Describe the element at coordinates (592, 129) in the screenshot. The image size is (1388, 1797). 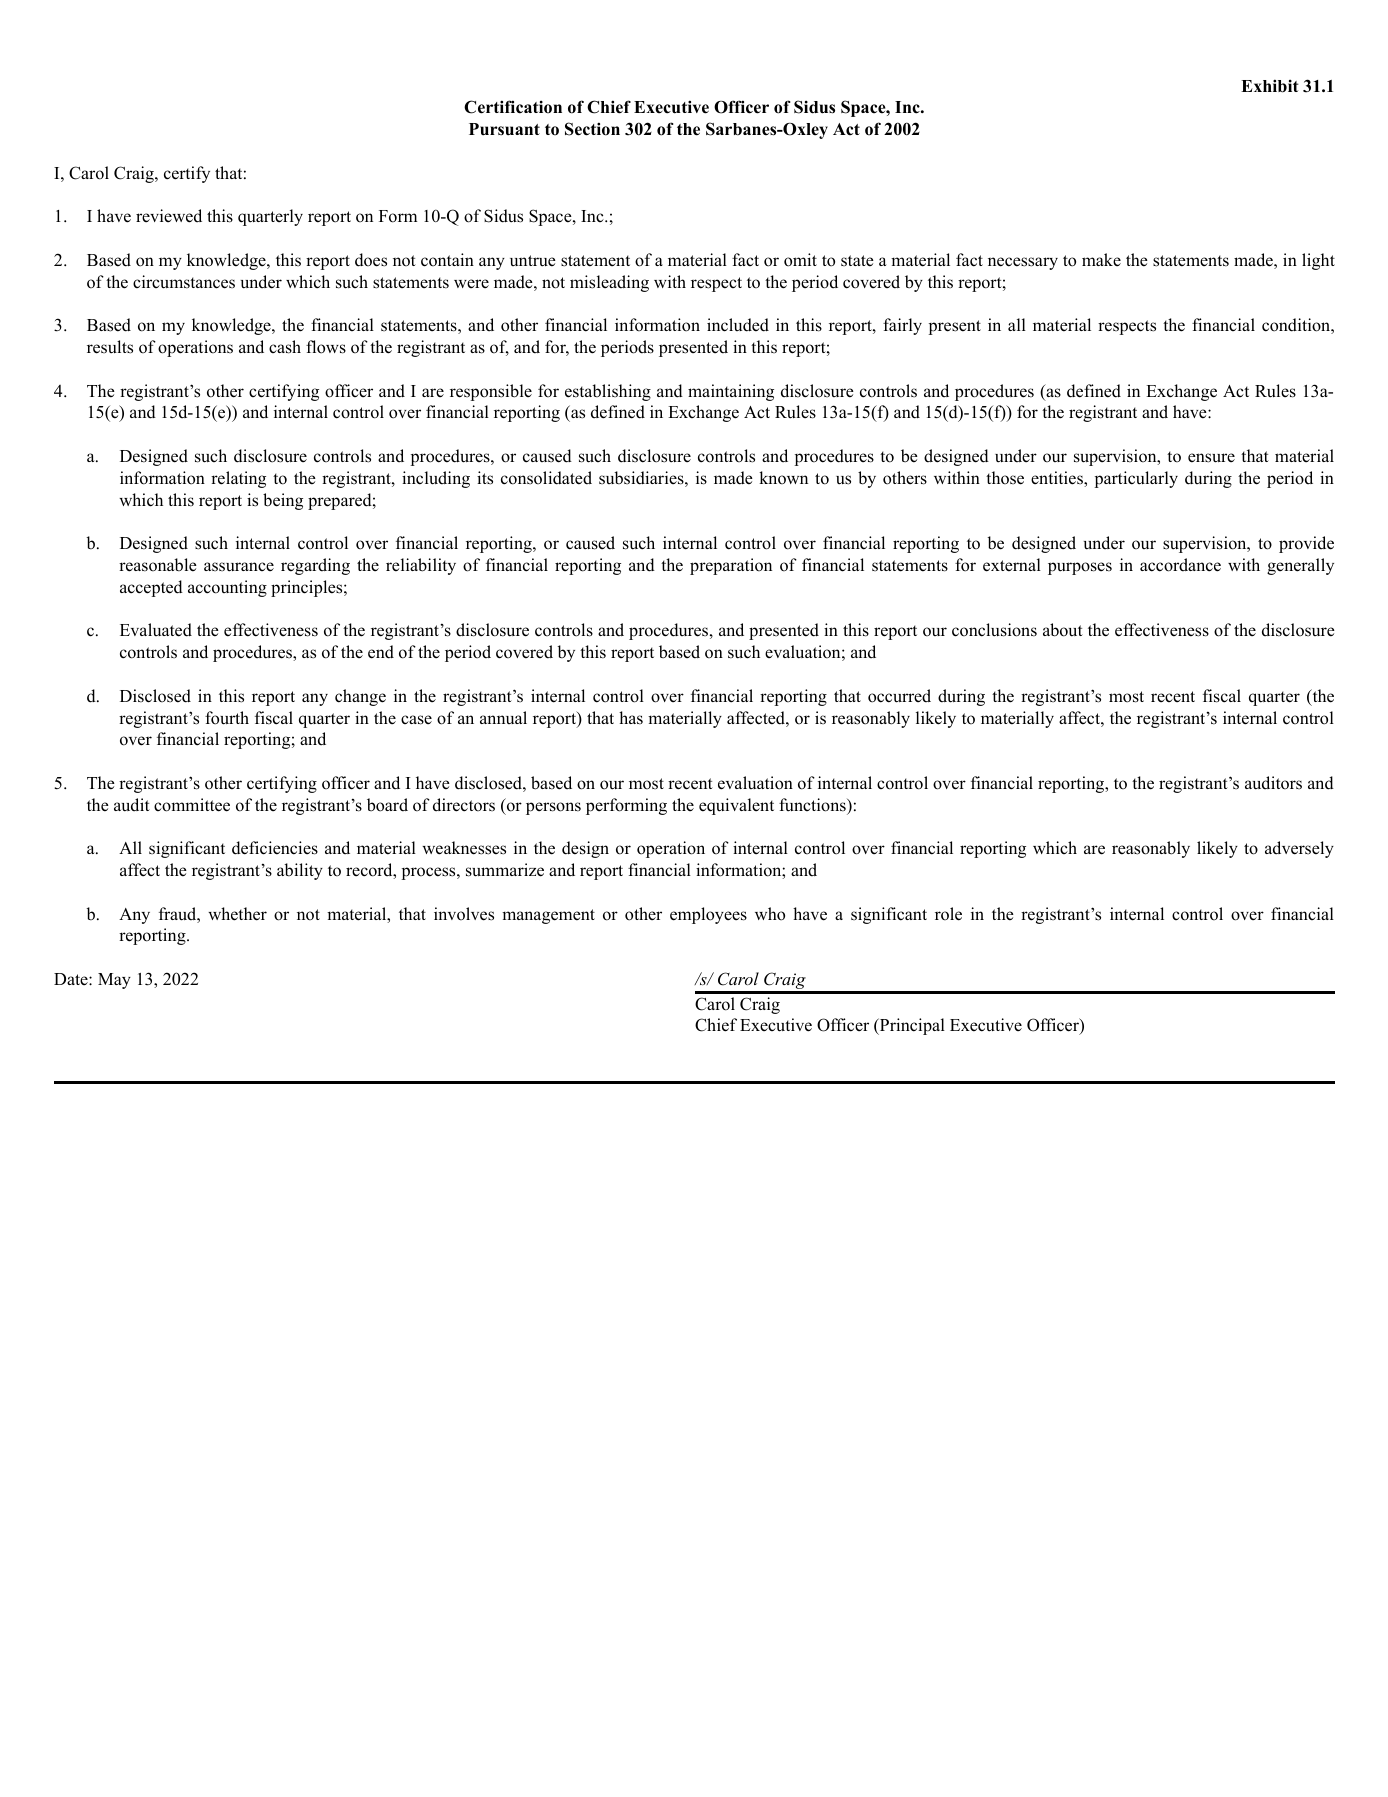
I see `Section` at that location.
